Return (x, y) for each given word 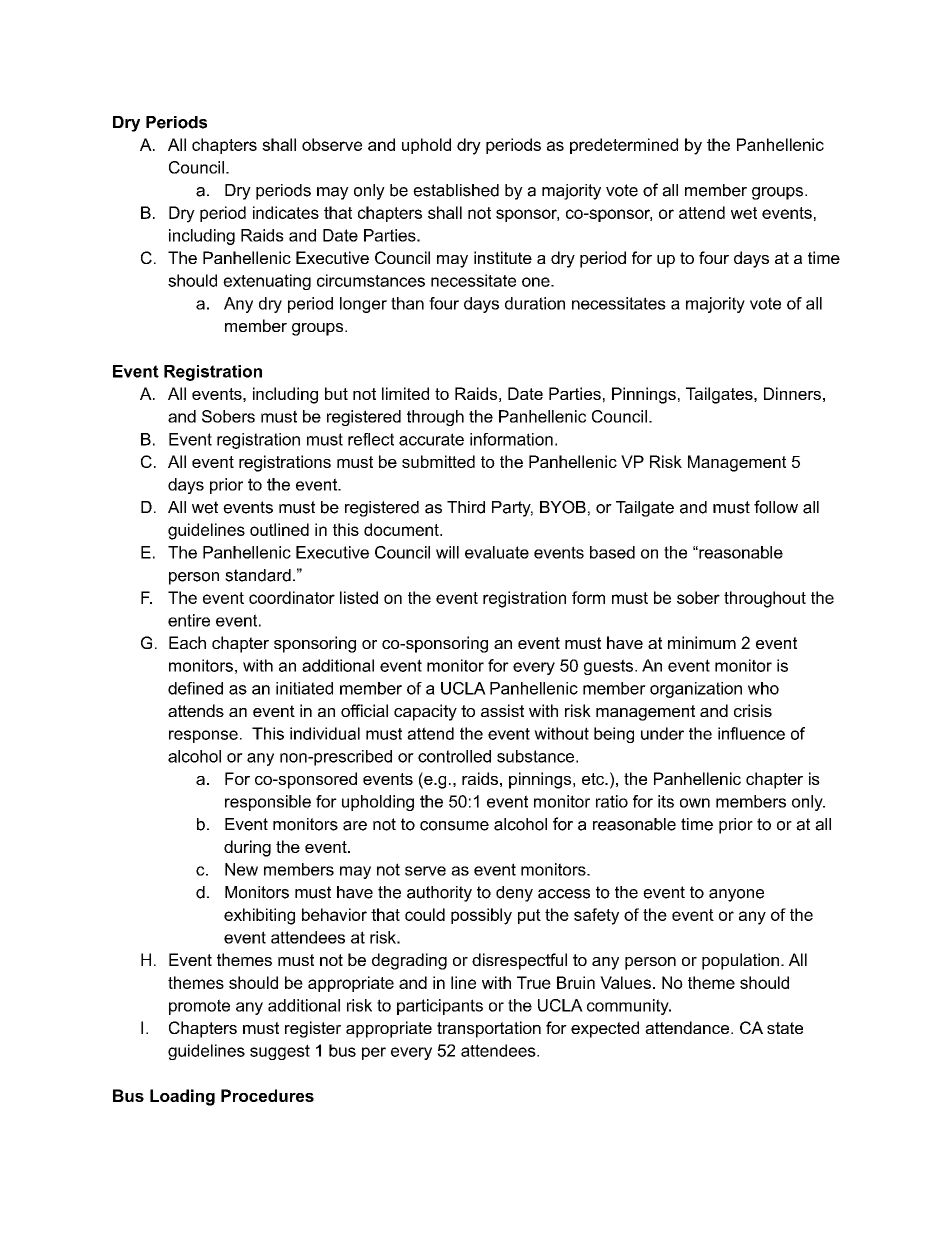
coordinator (292, 597)
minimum (702, 642)
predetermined (624, 146)
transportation (489, 1029)
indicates (286, 212)
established (456, 190)
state (785, 1028)
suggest (280, 1052)
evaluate (497, 552)
